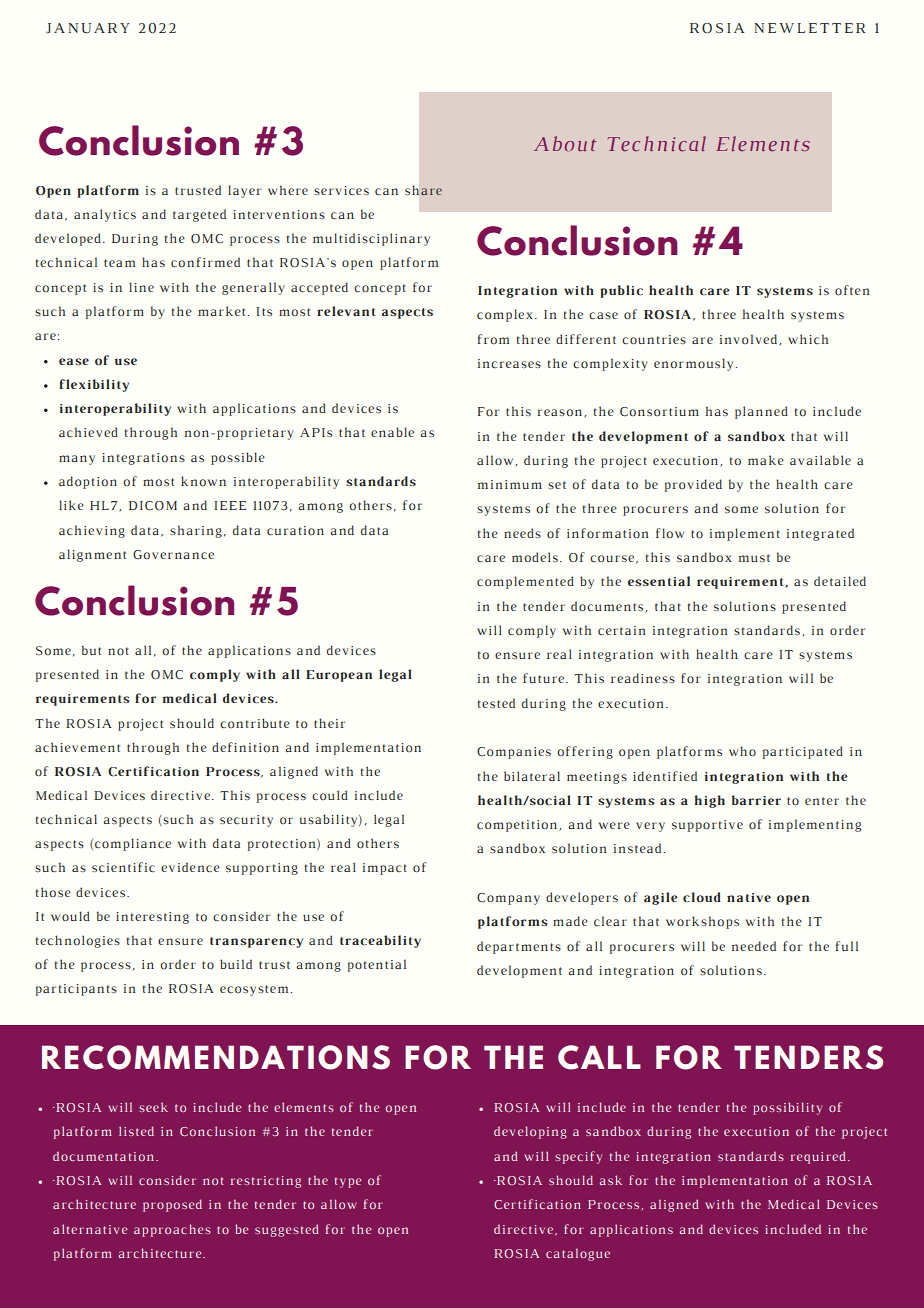 This screenshot has width=924, height=1308. I want to click on required, so click(820, 1157).
